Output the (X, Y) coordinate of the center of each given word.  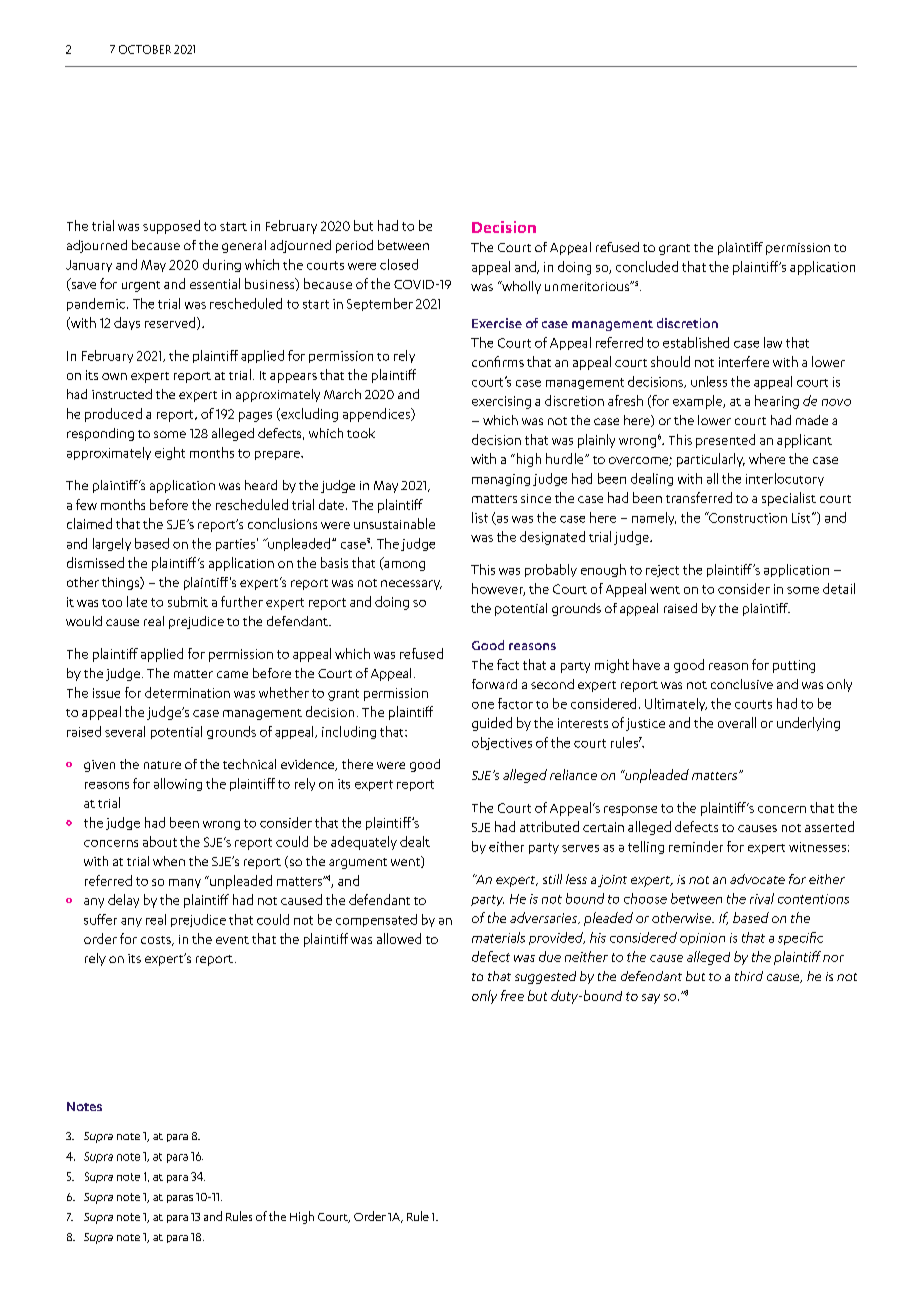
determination (187, 692)
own (114, 376)
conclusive (742, 684)
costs (157, 941)
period (354, 246)
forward (494, 684)
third (749, 976)
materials (498, 937)
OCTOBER (145, 49)
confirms (498, 361)
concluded (647, 266)
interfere (744, 361)
